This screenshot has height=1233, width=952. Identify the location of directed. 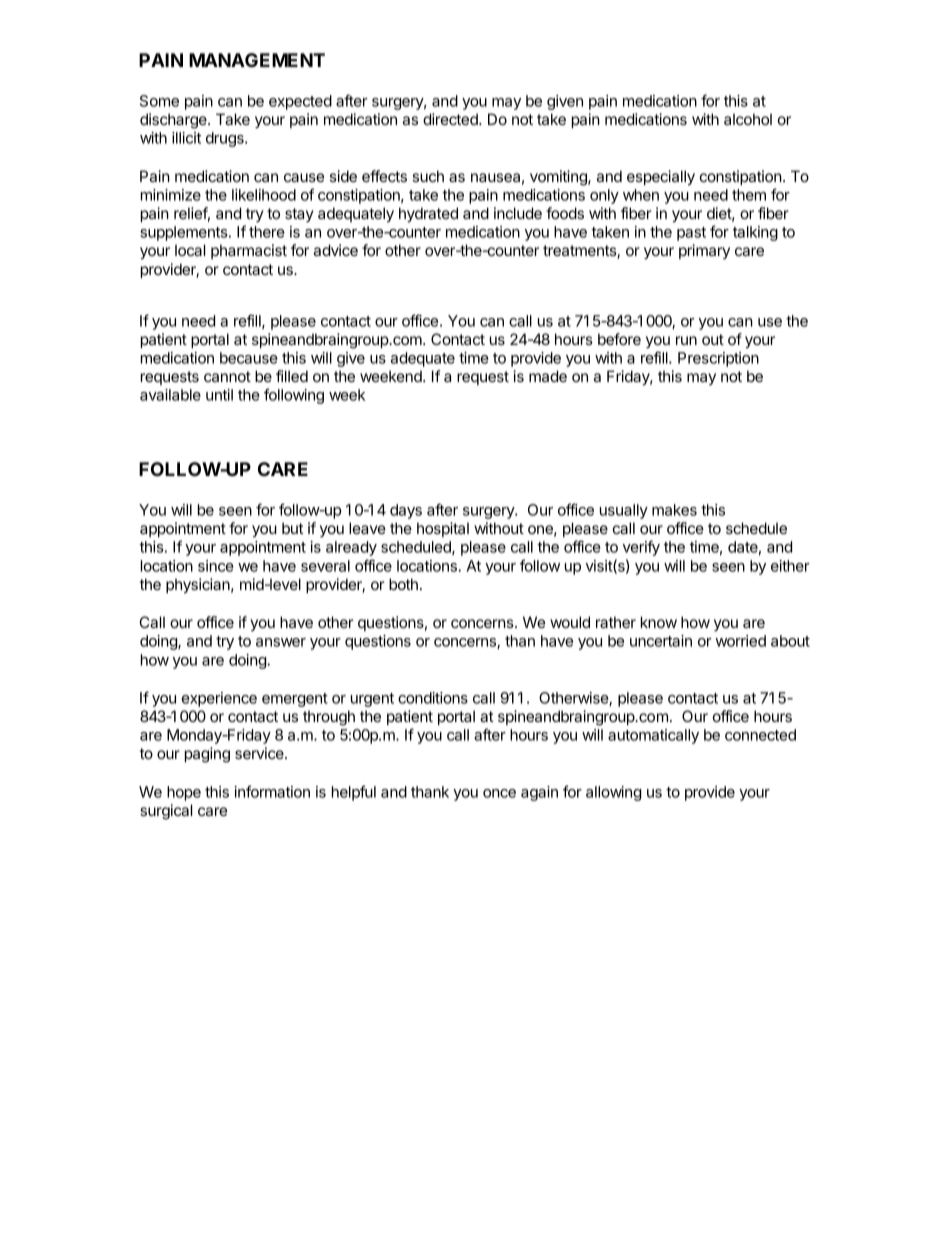
(451, 119).
